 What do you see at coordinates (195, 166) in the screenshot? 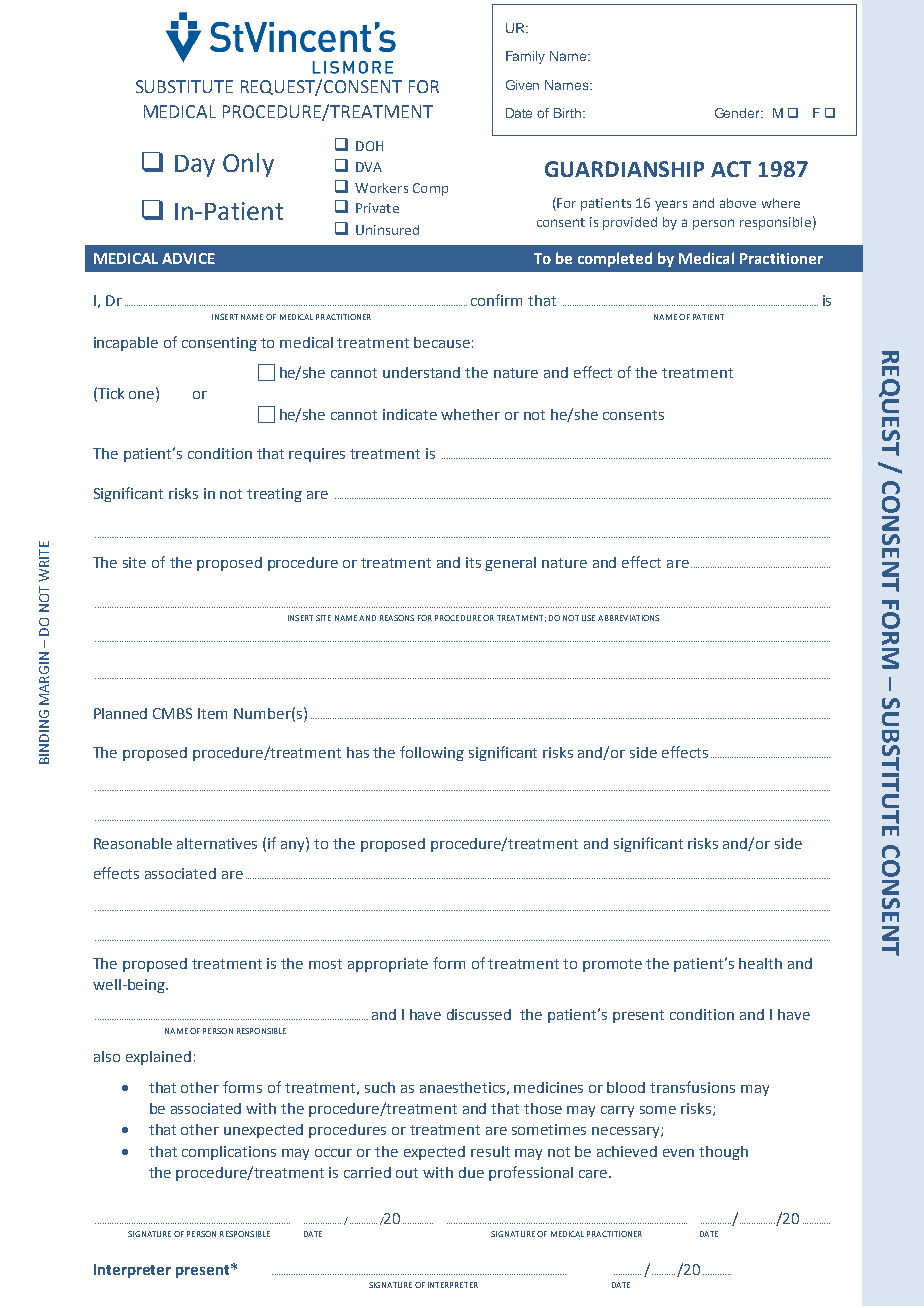
I see `Day` at bounding box center [195, 166].
